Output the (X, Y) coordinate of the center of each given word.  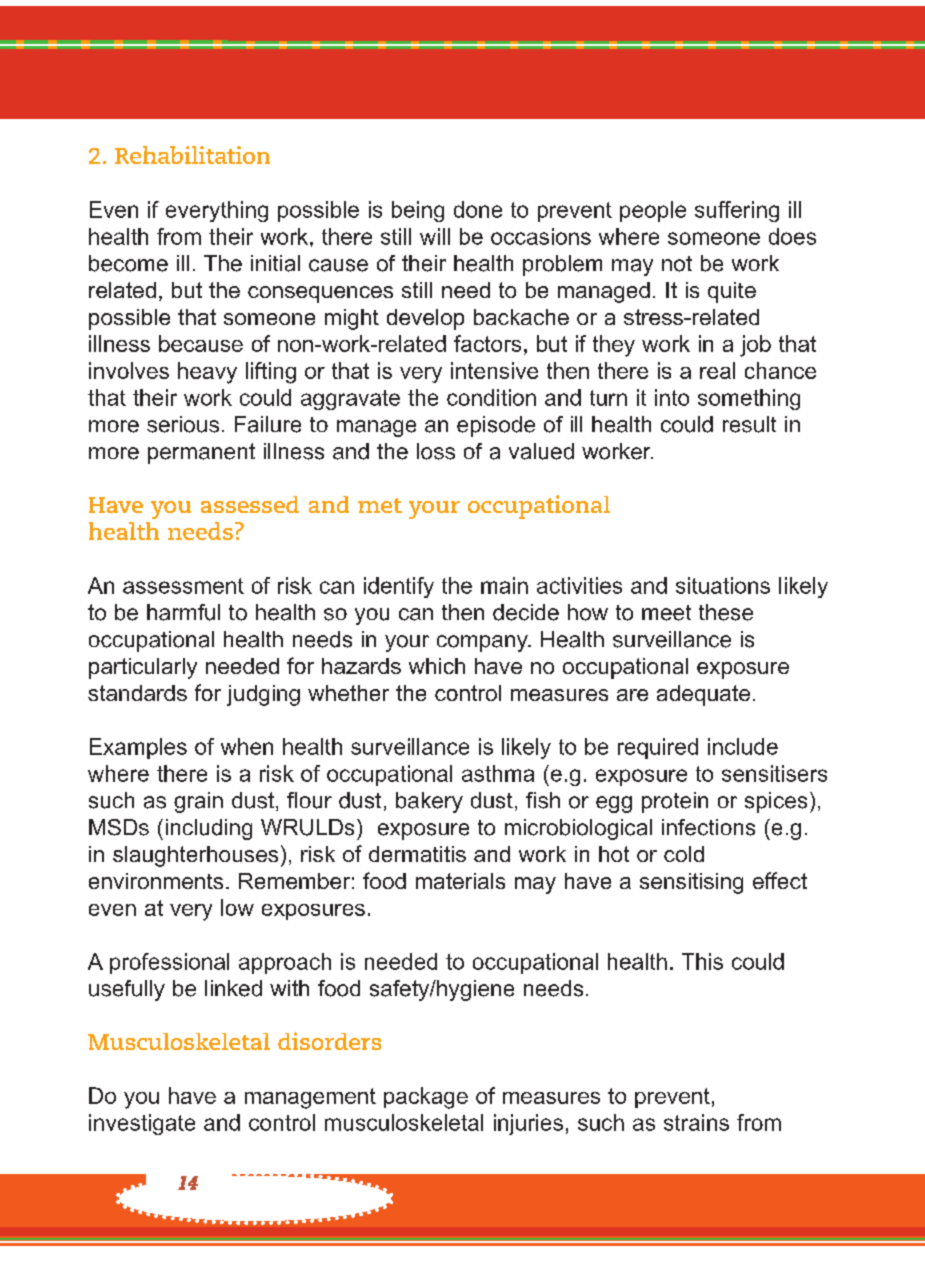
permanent (201, 453)
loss (436, 451)
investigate (142, 1124)
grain (198, 802)
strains (696, 1122)
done (478, 209)
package (426, 1098)
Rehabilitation (192, 155)
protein (675, 802)
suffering (737, 211)
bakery (429, 802)
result (749, 424)
